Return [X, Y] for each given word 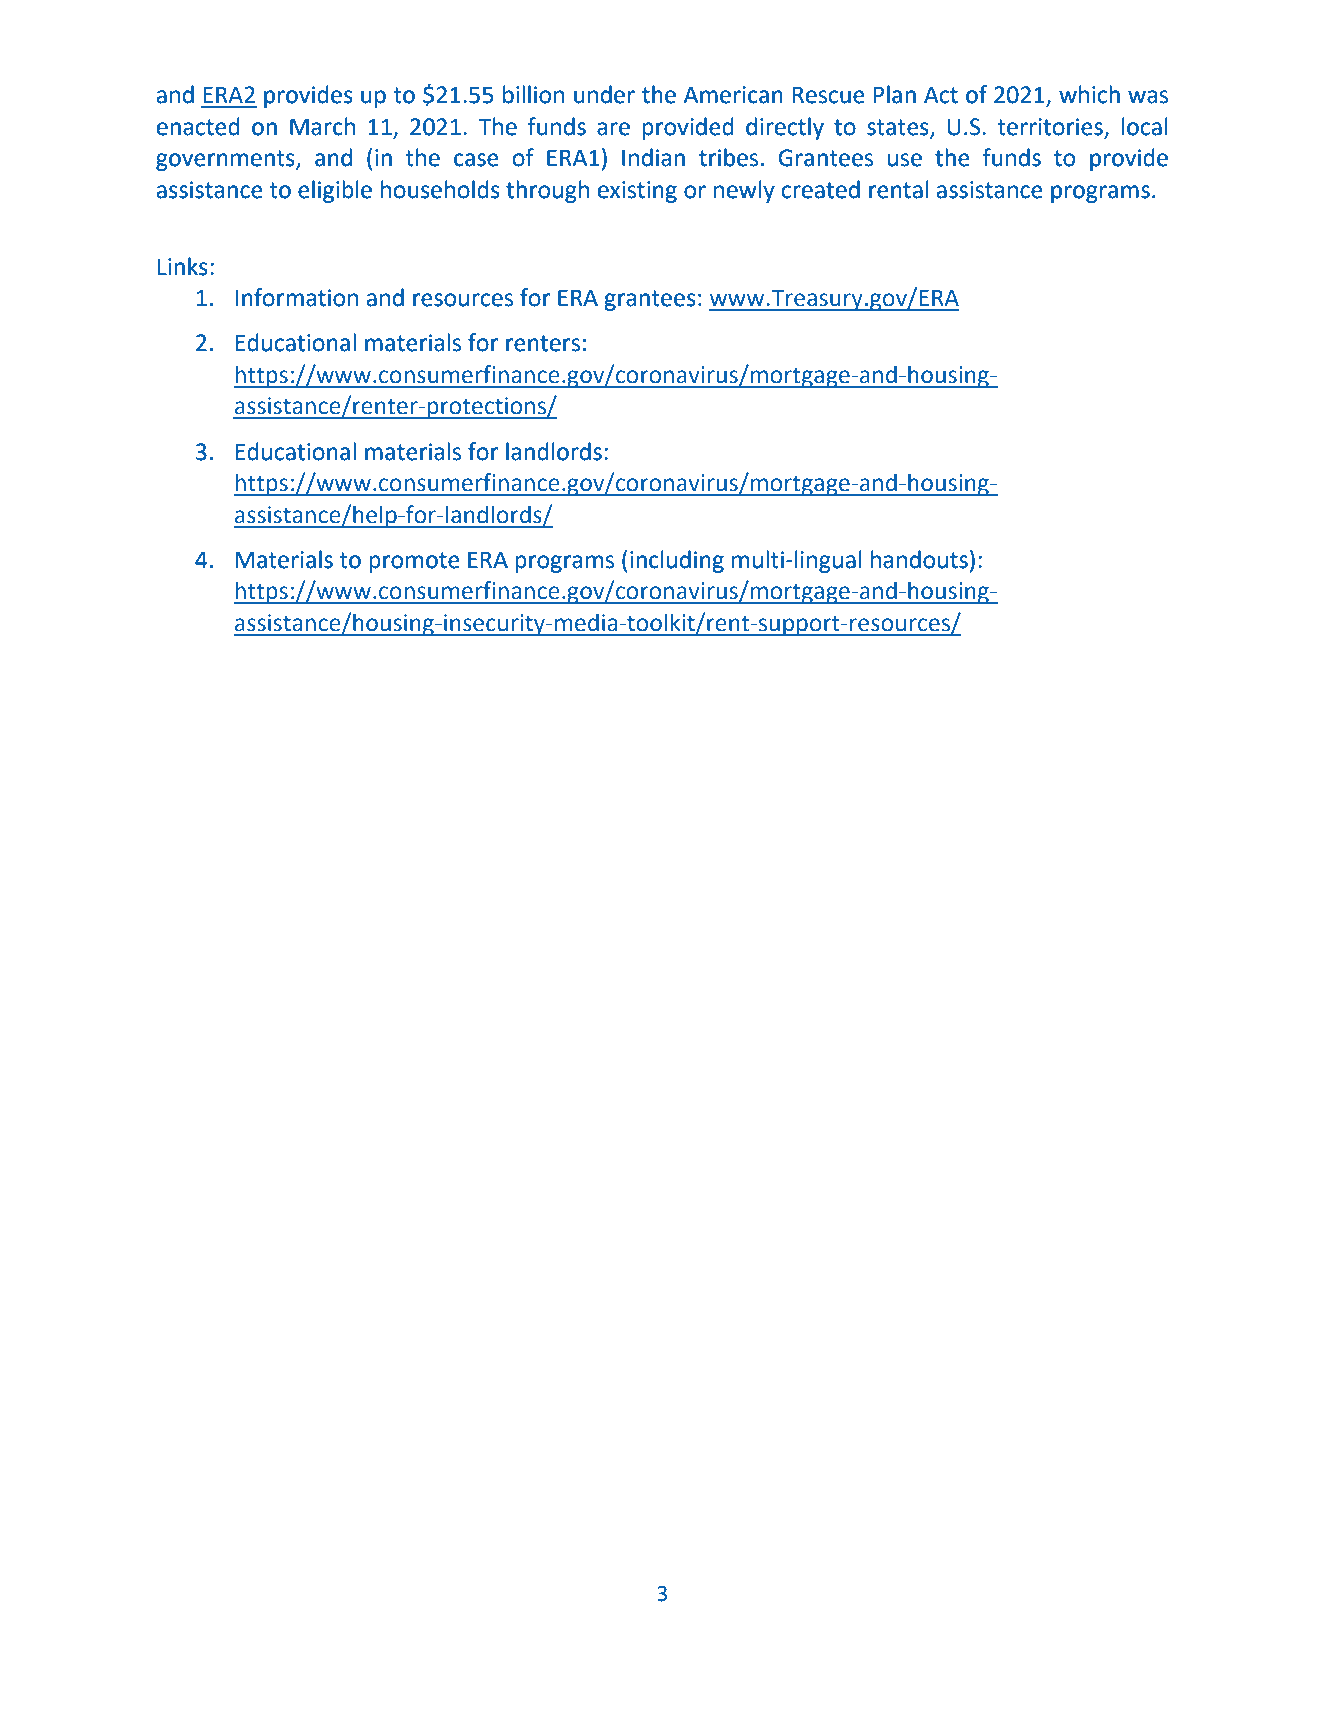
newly [744, 191]
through [547, 191]
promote [414, 562]
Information [296, 297]
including [677, 561]
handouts [919, 559]
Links [182, 266]
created [820, 189]
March [322, 126]
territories [1050, 127]
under [604, 94]
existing [637, 192]
